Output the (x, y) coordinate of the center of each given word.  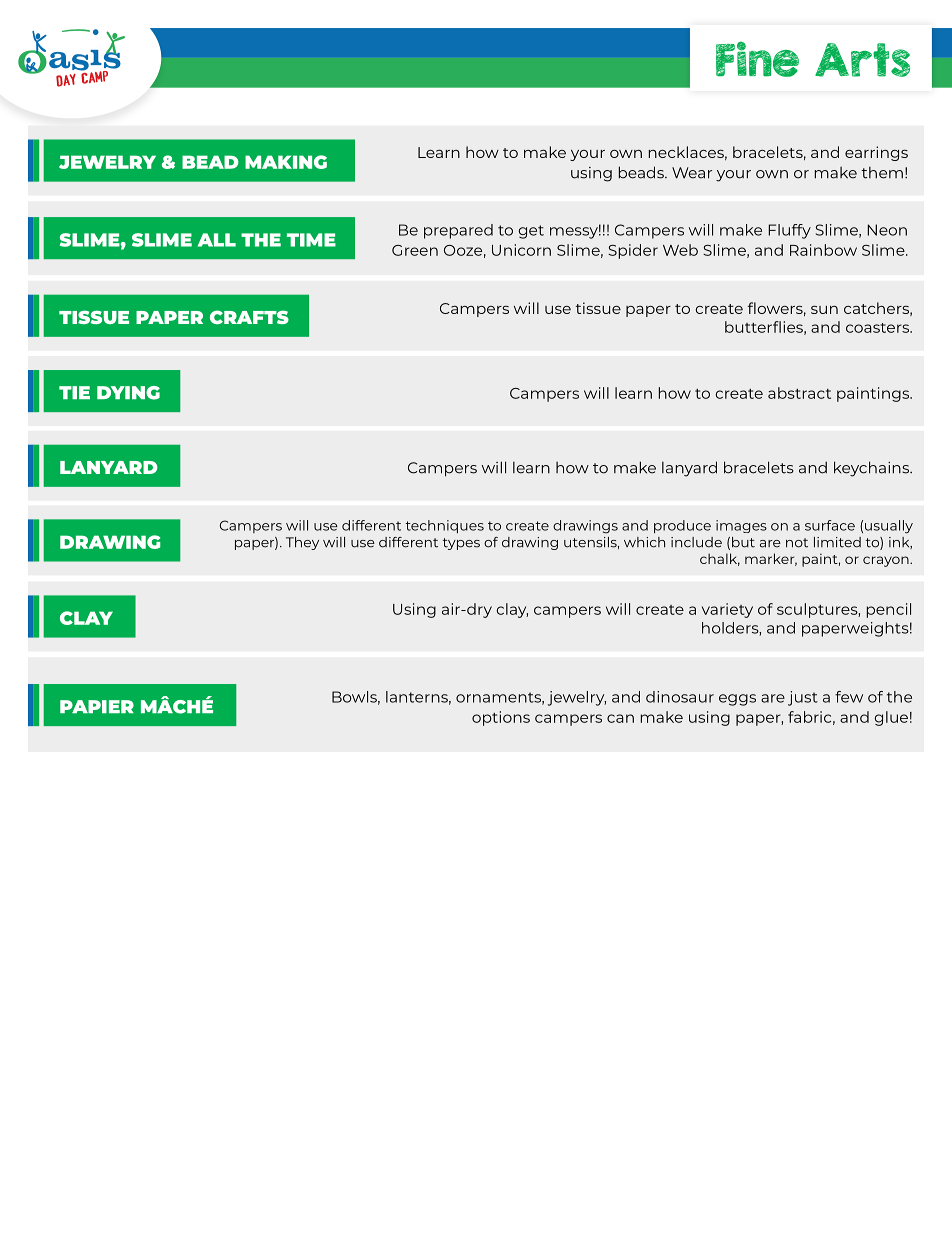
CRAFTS (249, 317)
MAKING (286, 162)
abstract (799, 393)
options (501, 718)
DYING (128, 393)
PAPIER (97, 706)
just (803, 698)
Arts (862, 60)
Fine (757, 59)
